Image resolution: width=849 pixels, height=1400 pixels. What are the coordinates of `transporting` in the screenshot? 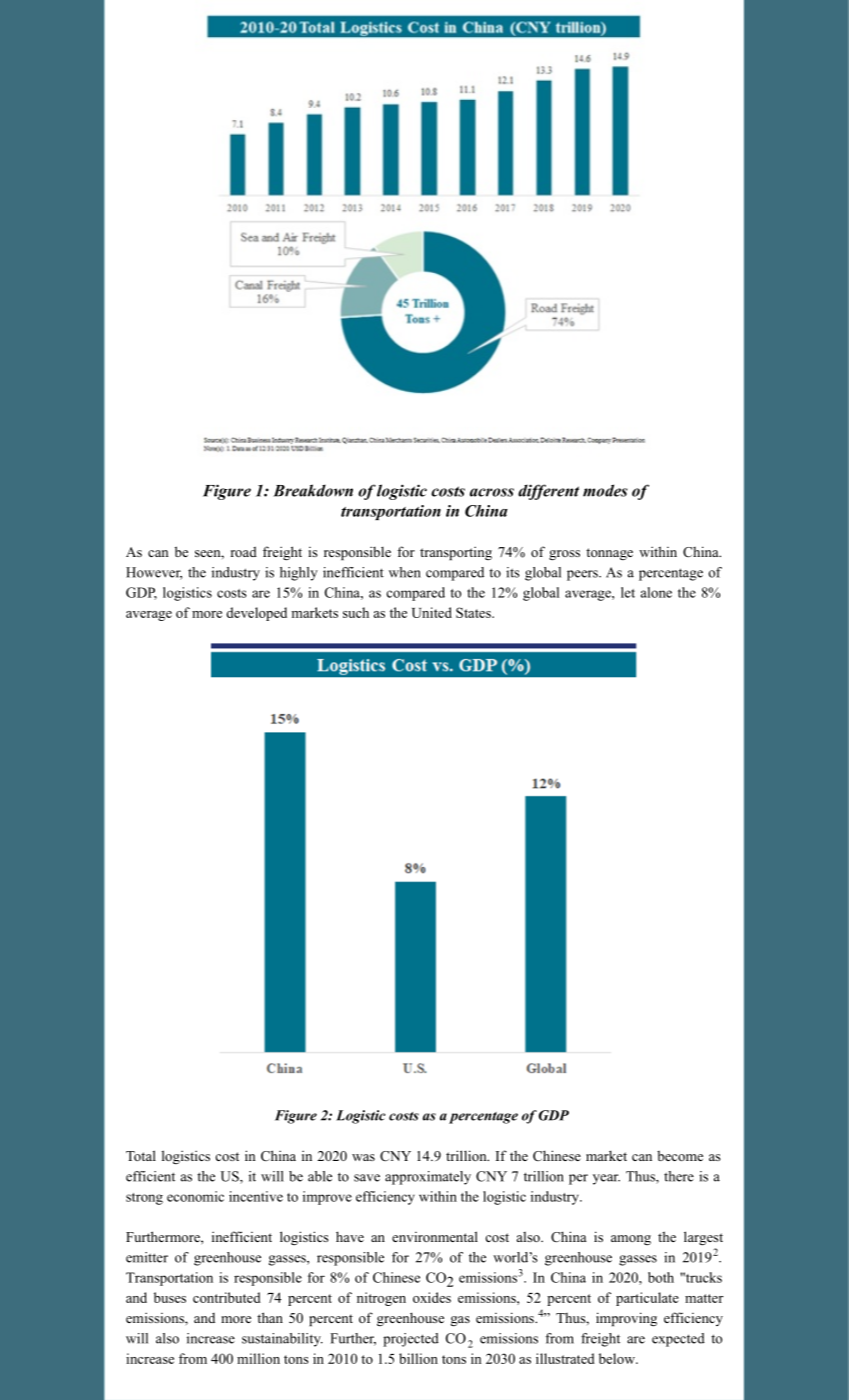 It's located at (456, 553).
